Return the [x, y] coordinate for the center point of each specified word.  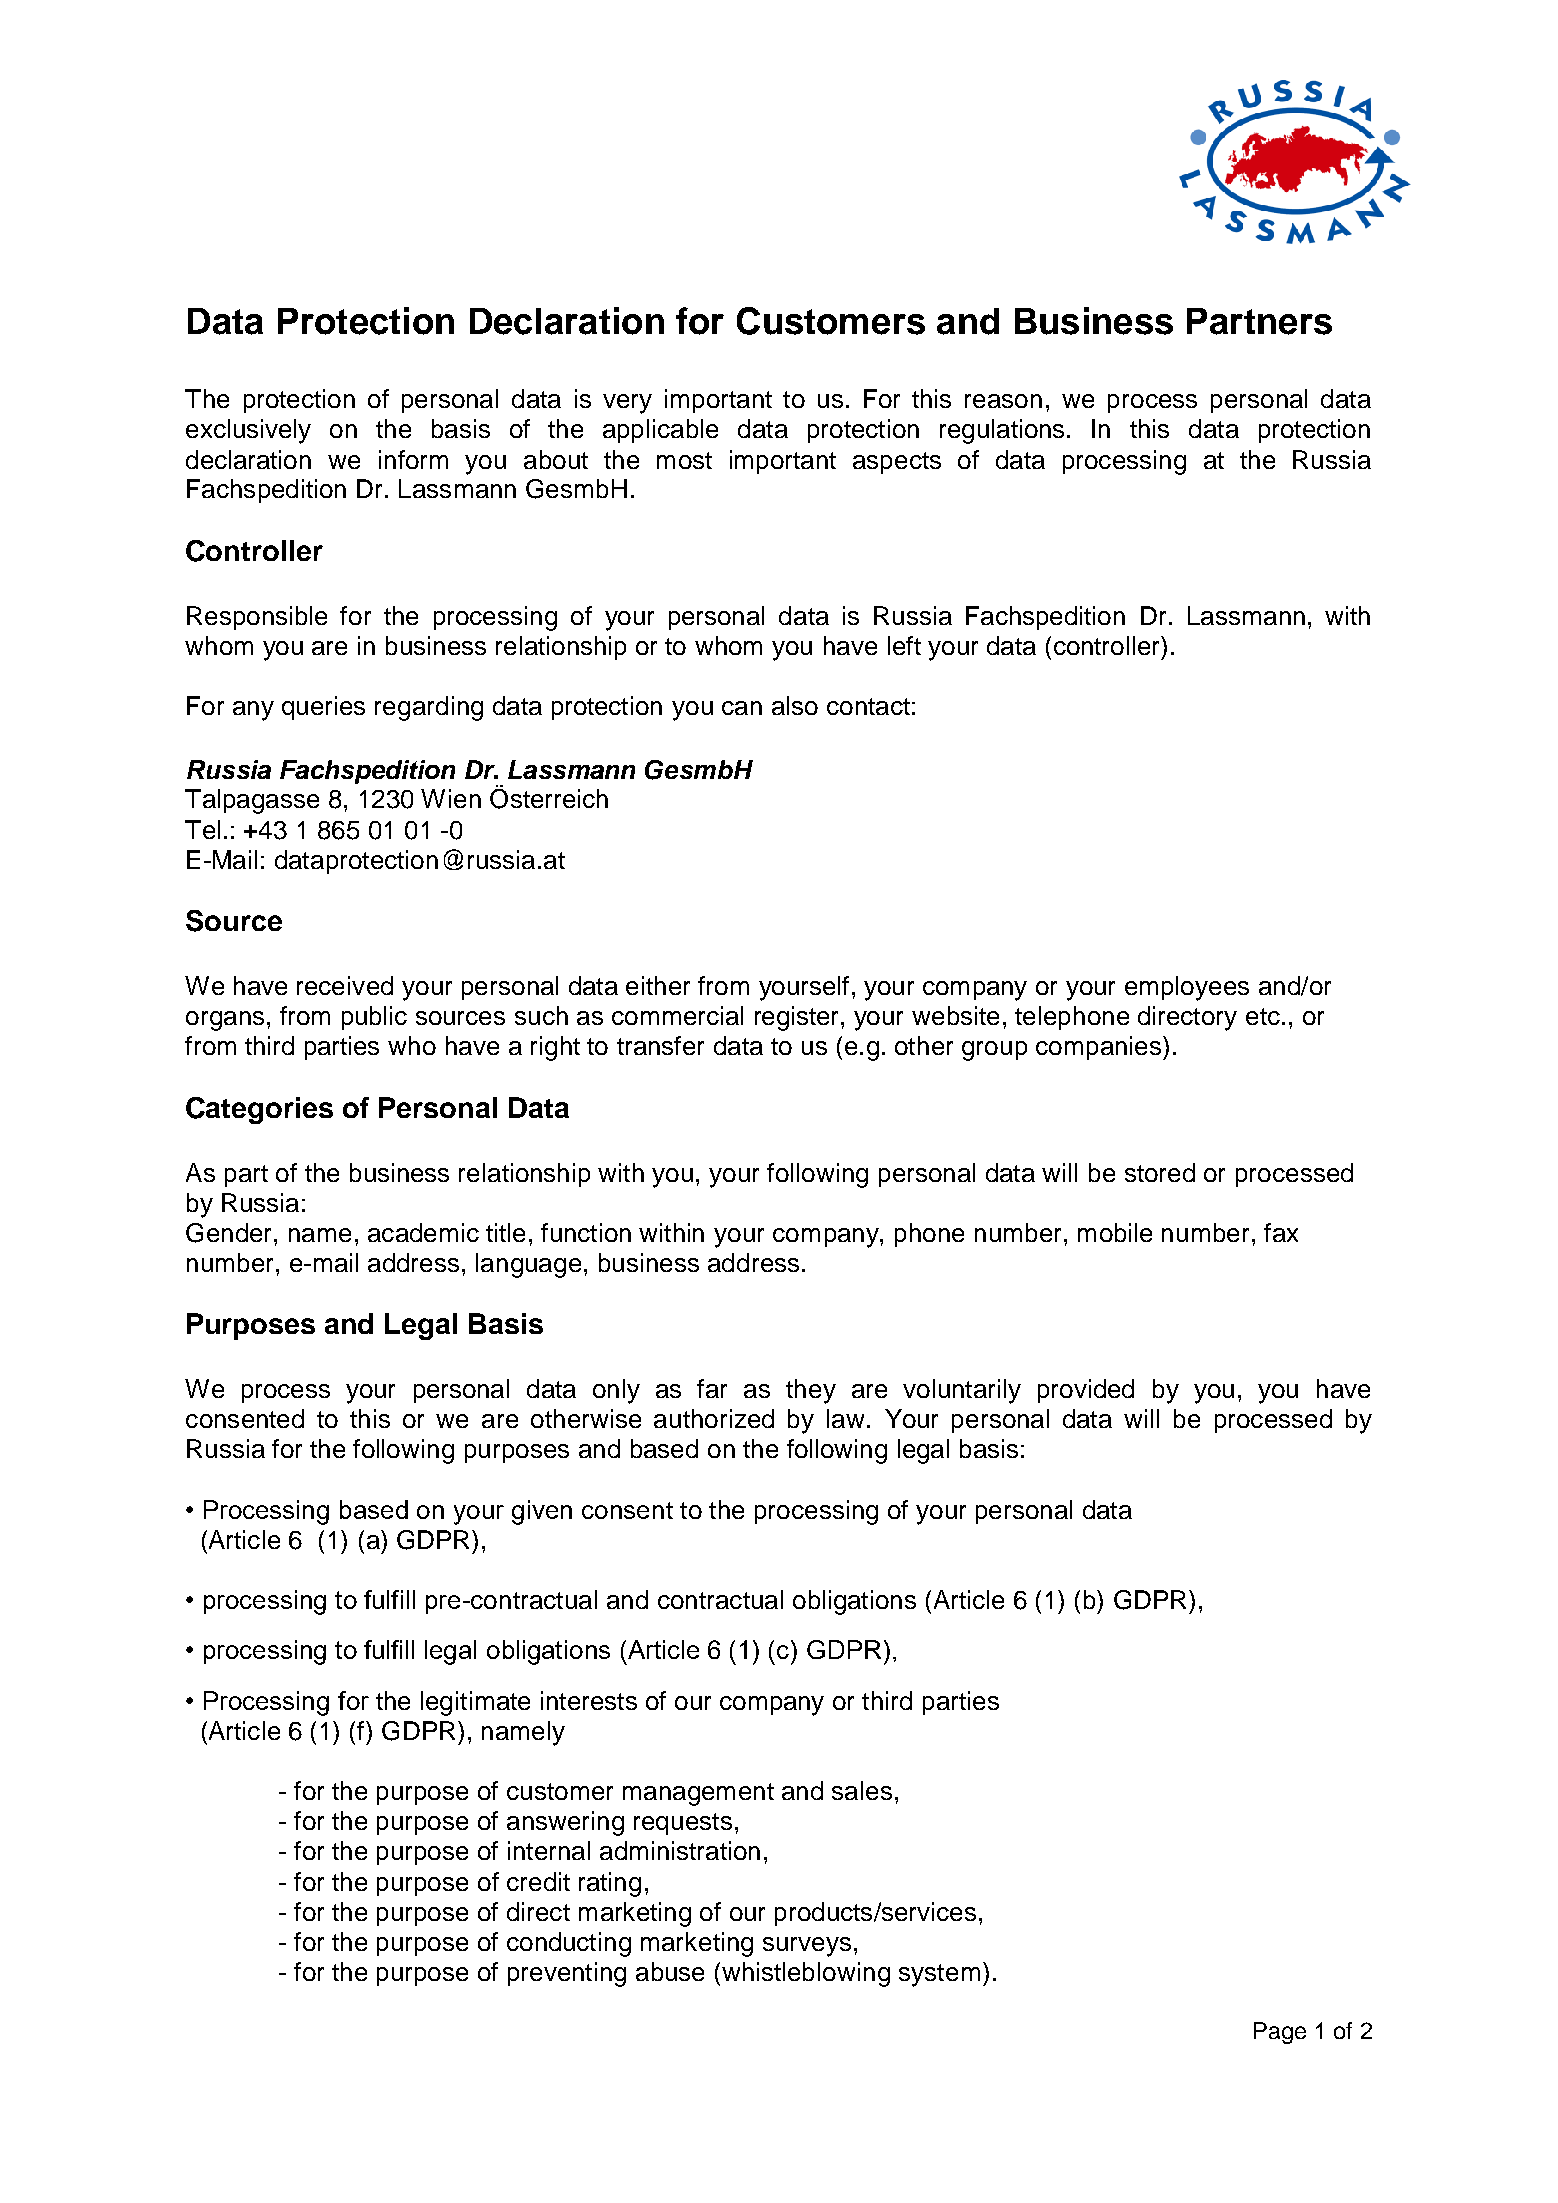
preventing [567, 1974]
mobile [1115, 1232]
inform [413, 459]
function [586, 1232]
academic [423, 1232]
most [684, 460]
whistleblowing [806, 1974]
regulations [1002, 431]
